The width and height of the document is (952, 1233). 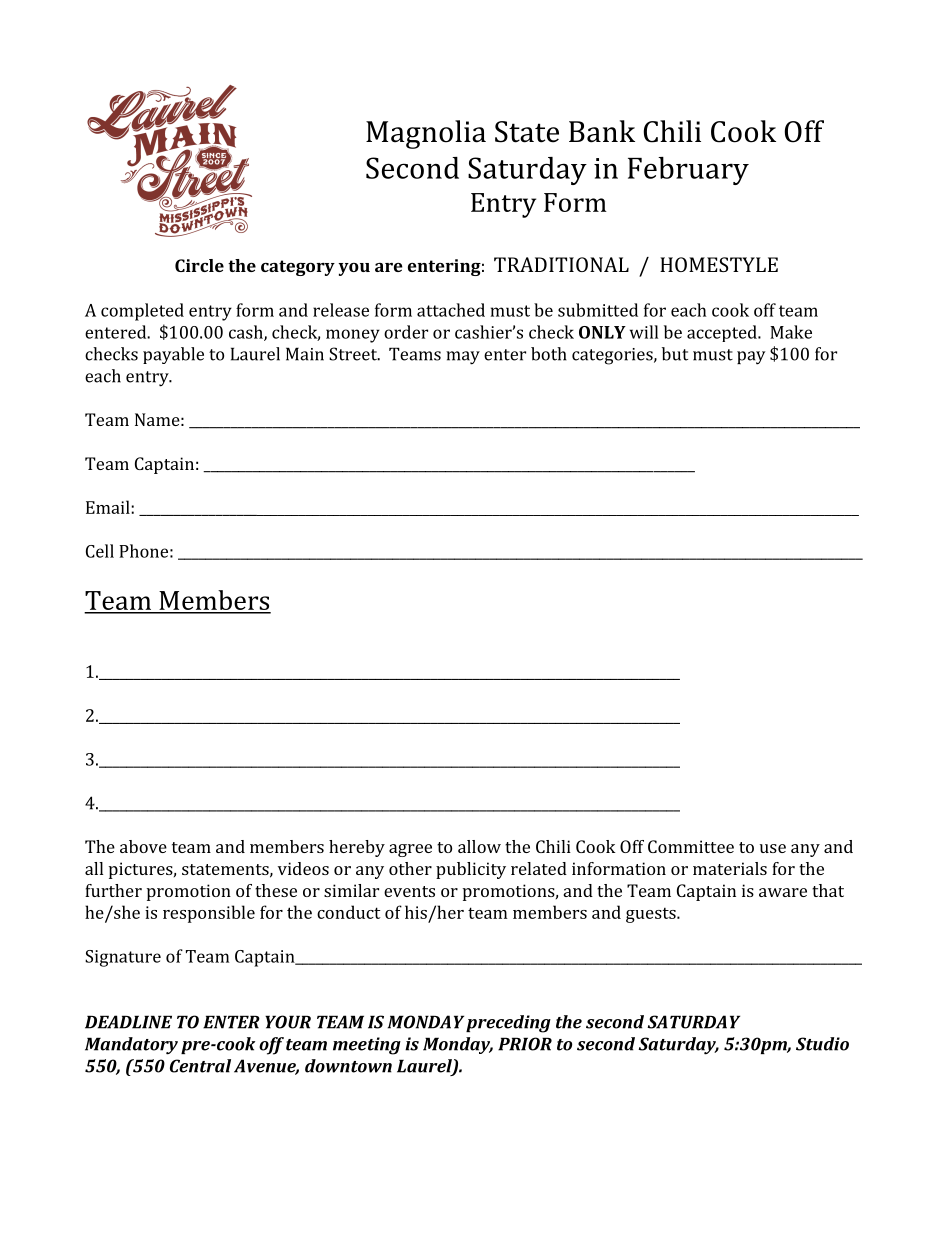 What do you see at coordinates (426, 134) in the document?
I see `Magnolia` at bounding box center [426, 134].
